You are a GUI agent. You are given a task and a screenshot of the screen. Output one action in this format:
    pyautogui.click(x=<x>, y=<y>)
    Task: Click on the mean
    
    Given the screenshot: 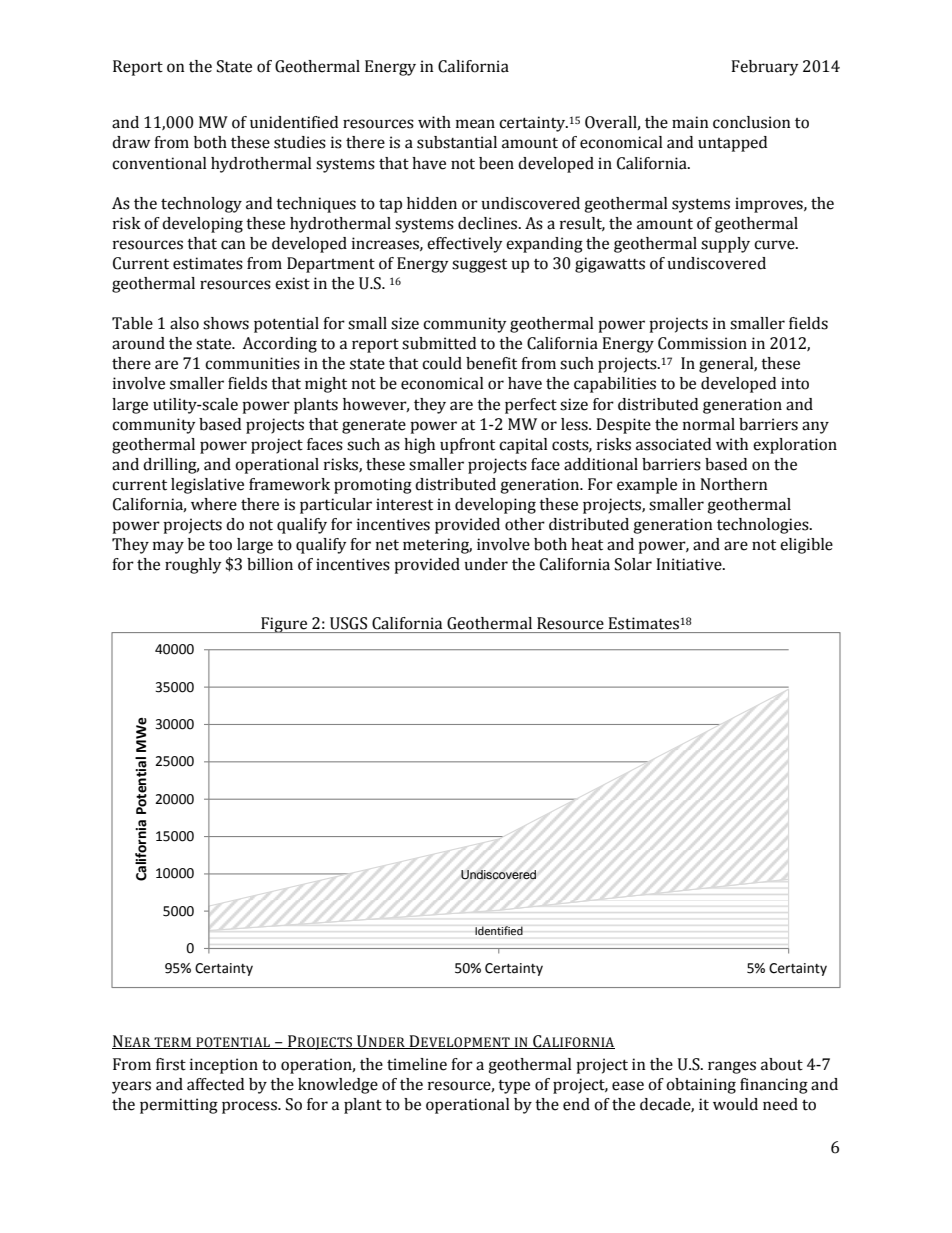 What is the action you would take?
    pyautogui.click(x=475, y=124)
